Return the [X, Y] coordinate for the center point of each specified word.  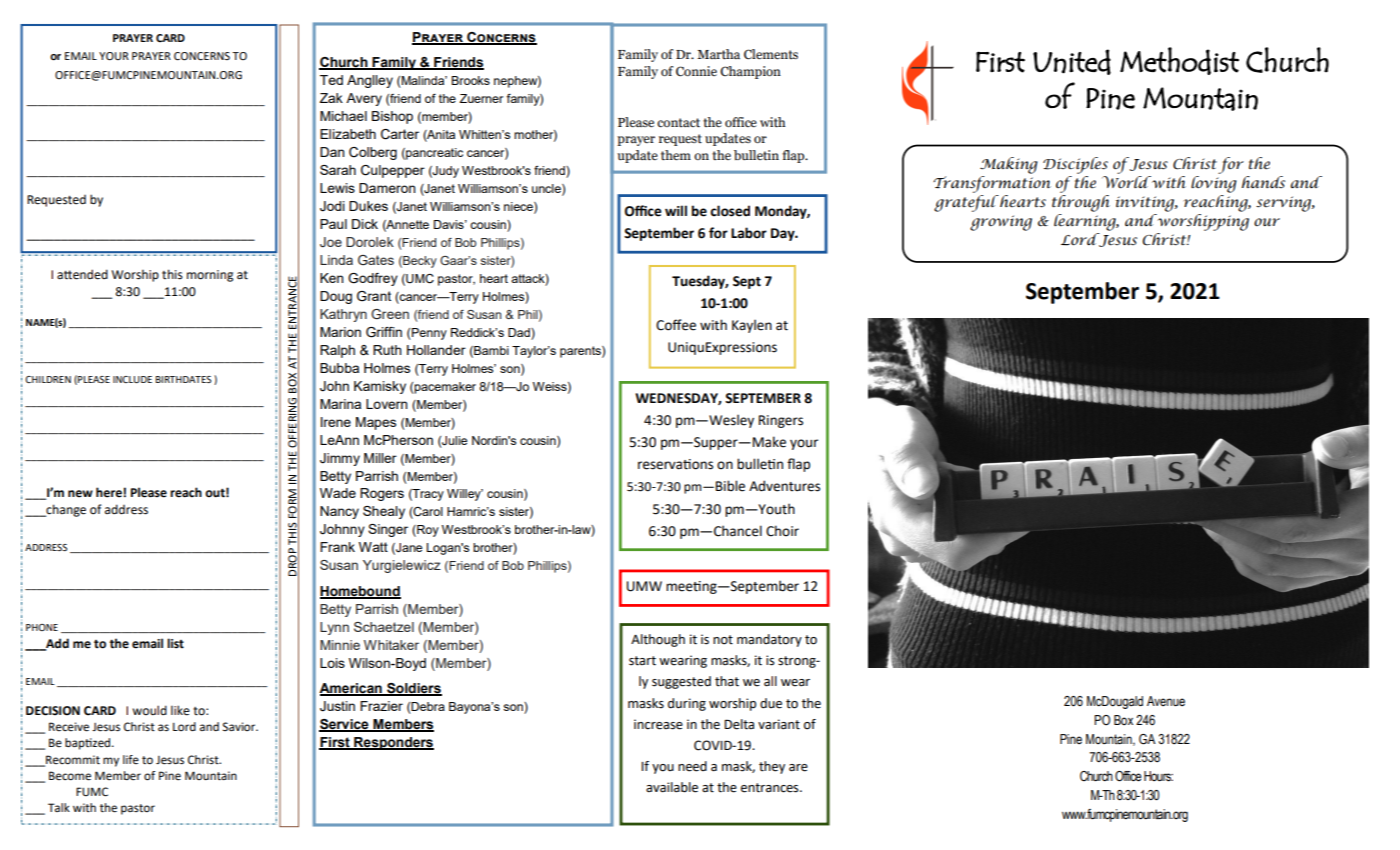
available [672, 787]
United [1072, 62]
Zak [331, 98]
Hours [1158, 776]
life [131, 760]
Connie [696, 71]
